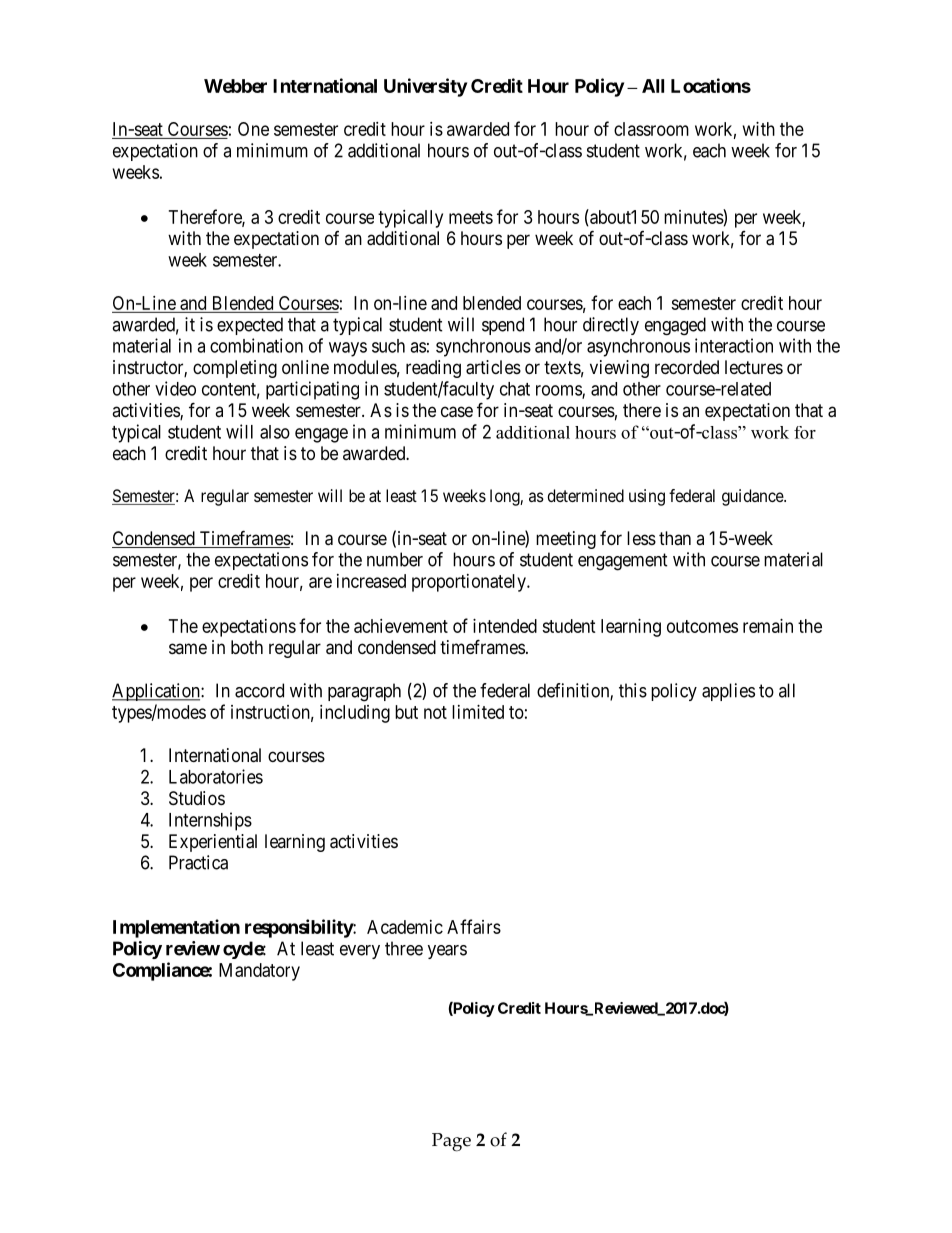 This screenshot has width=952, height=1233. Describe the element at coordinates (247, 647) in the screenshot. I see `both` at that location.
